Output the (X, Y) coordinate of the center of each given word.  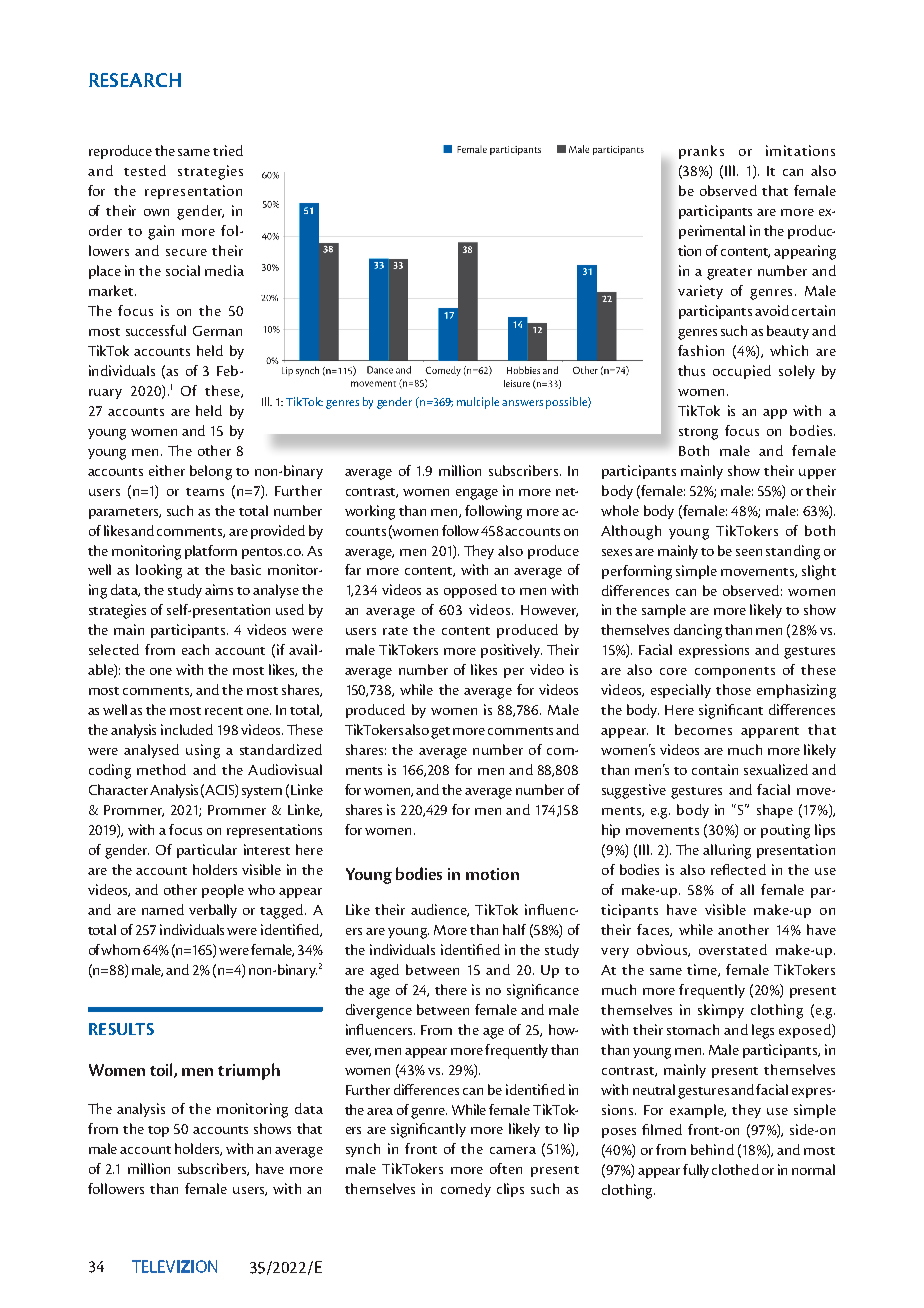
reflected (738, 869)
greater (729, 274)
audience (440, 910)
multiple (478, 403)
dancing (698, 631)
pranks (701, 152)
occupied (742, 372)
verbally (213, 911)
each (195, 649)
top (158, 1131)
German (217, 331)
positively (511, 651)
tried (228, 150)
